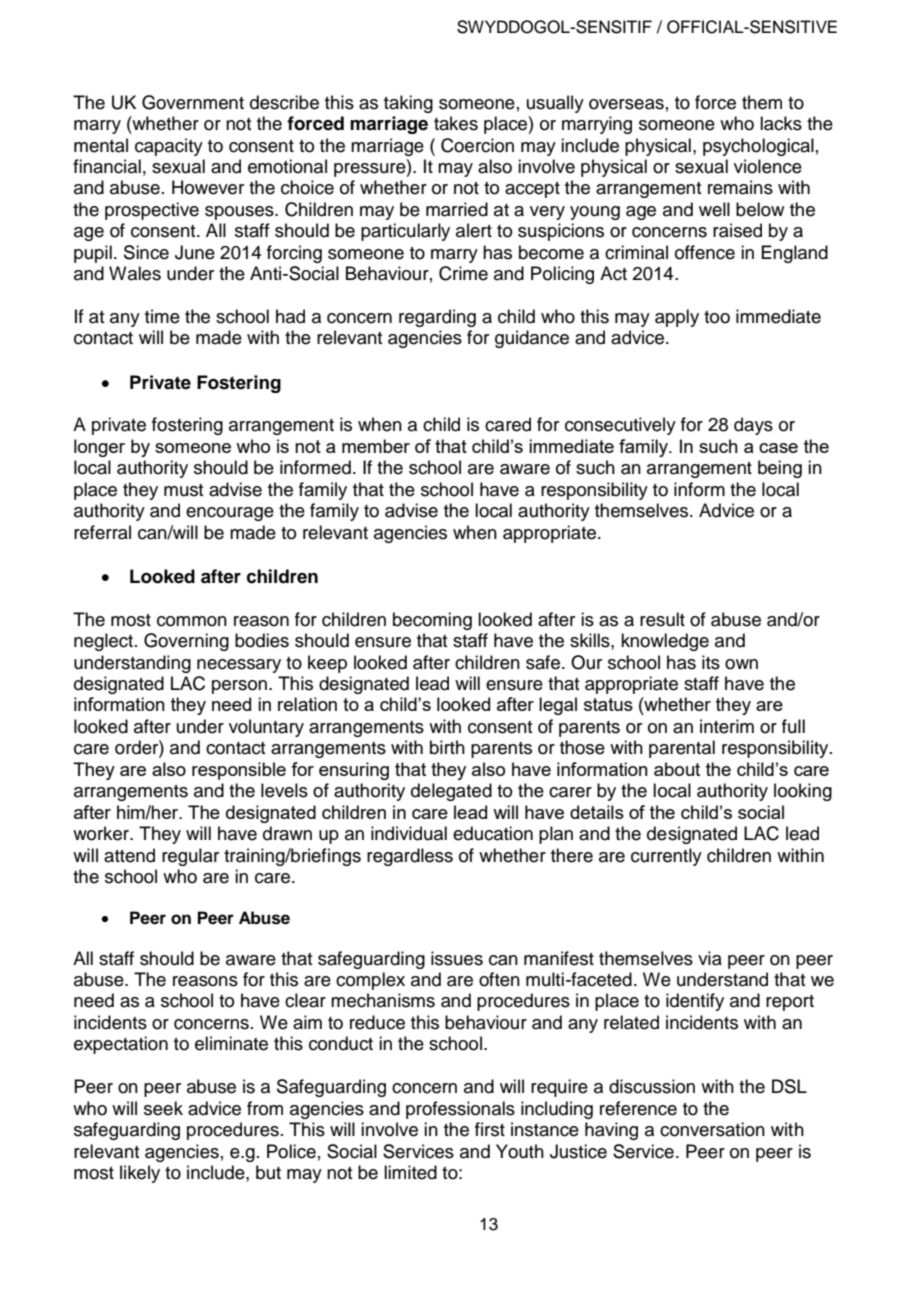 The height and width of the screenshot is (1308, 924). What do you see at coordinates (712, 1129) in the screenshot?
I see `conversation` at bounding box center [712, 1129].
